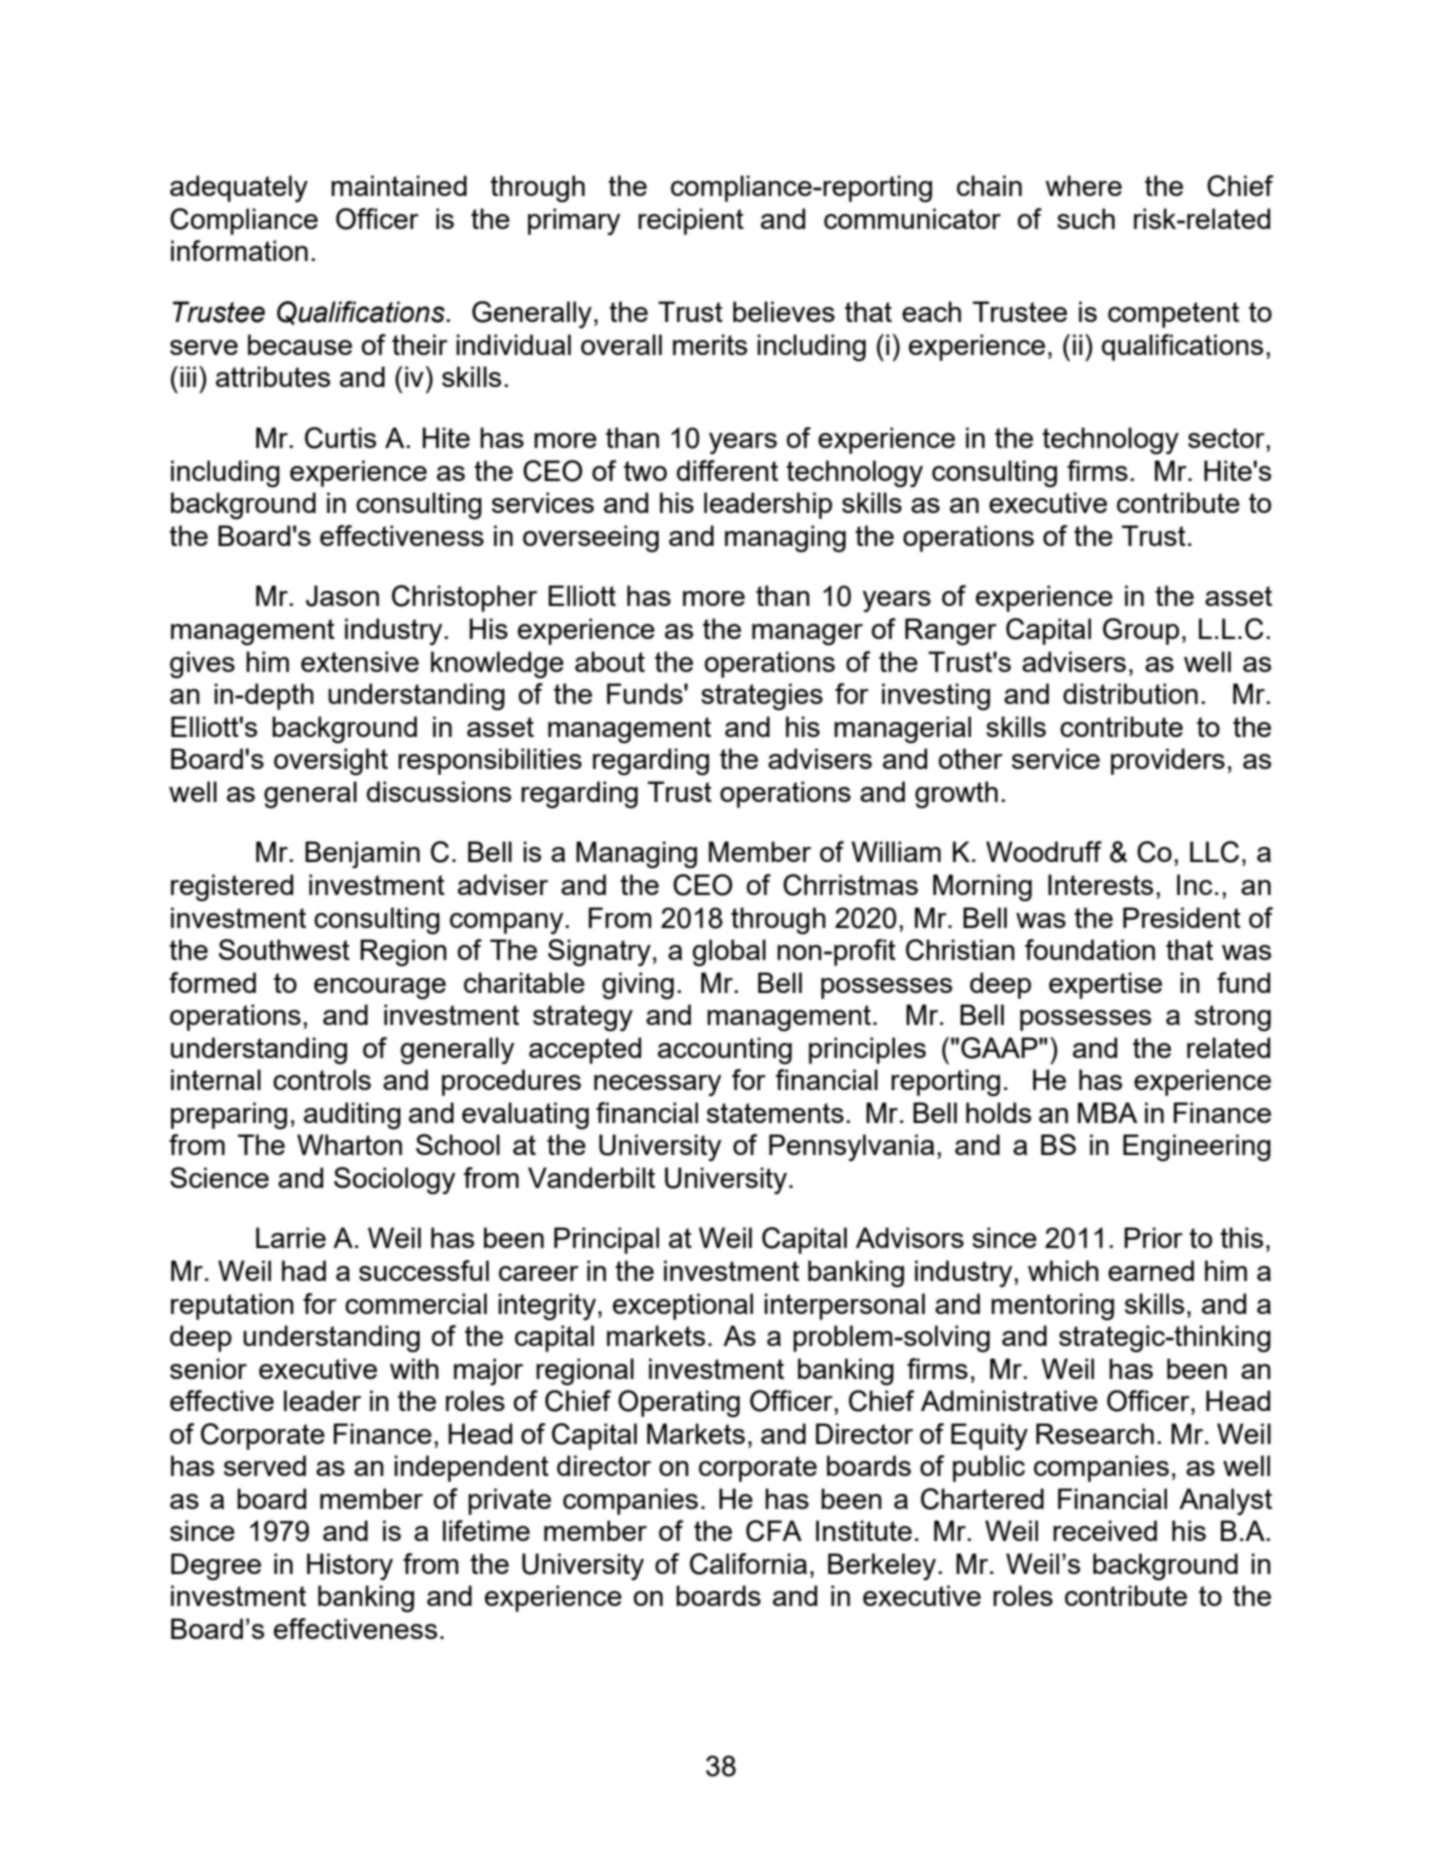 This screenshot has height=1867, width=1442. Describe the element at coordinates (762, 696) in the screenshot. I see `strategies` at that location.
